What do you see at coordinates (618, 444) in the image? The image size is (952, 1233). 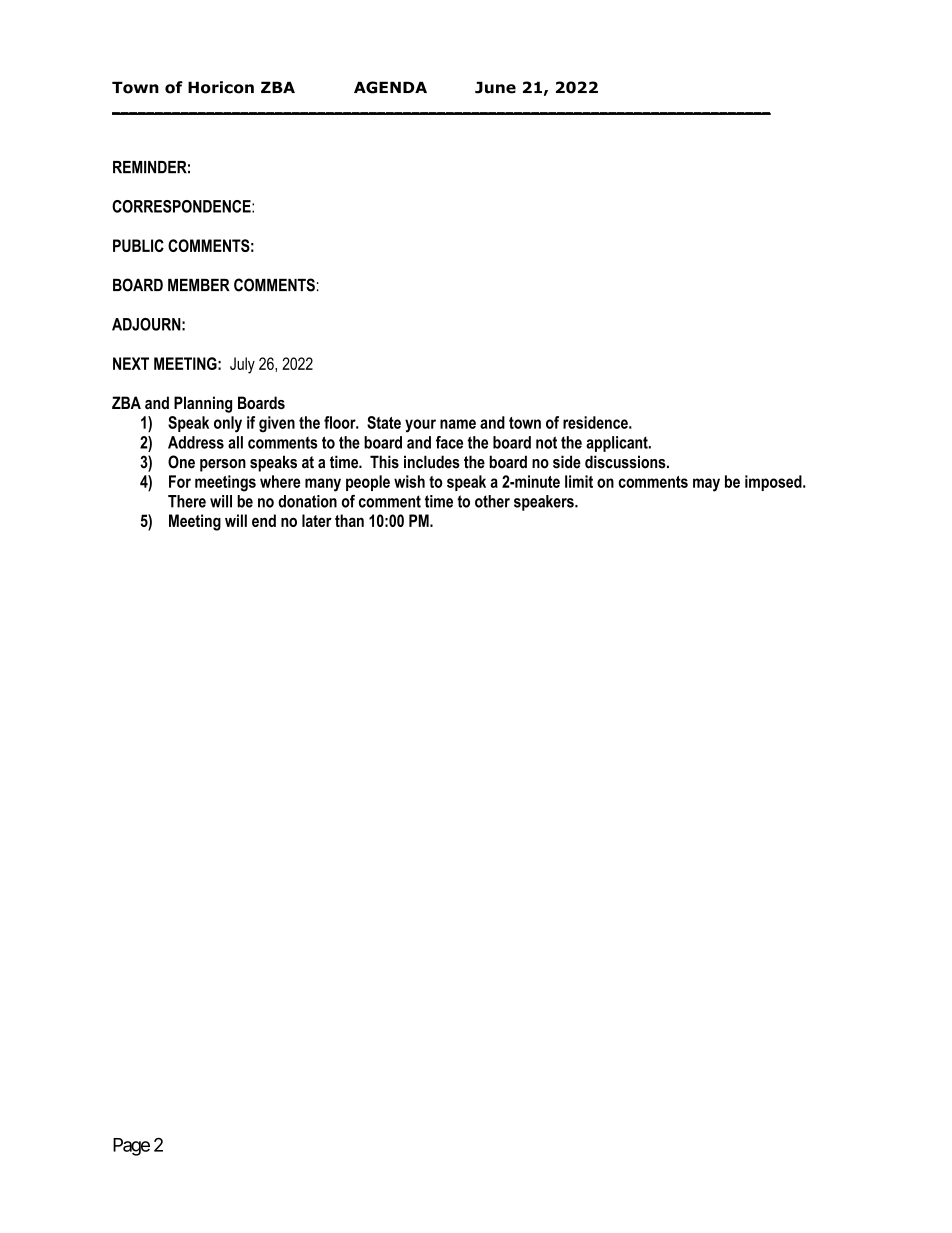 I see `applicant` at bounding box center [618, 444].
